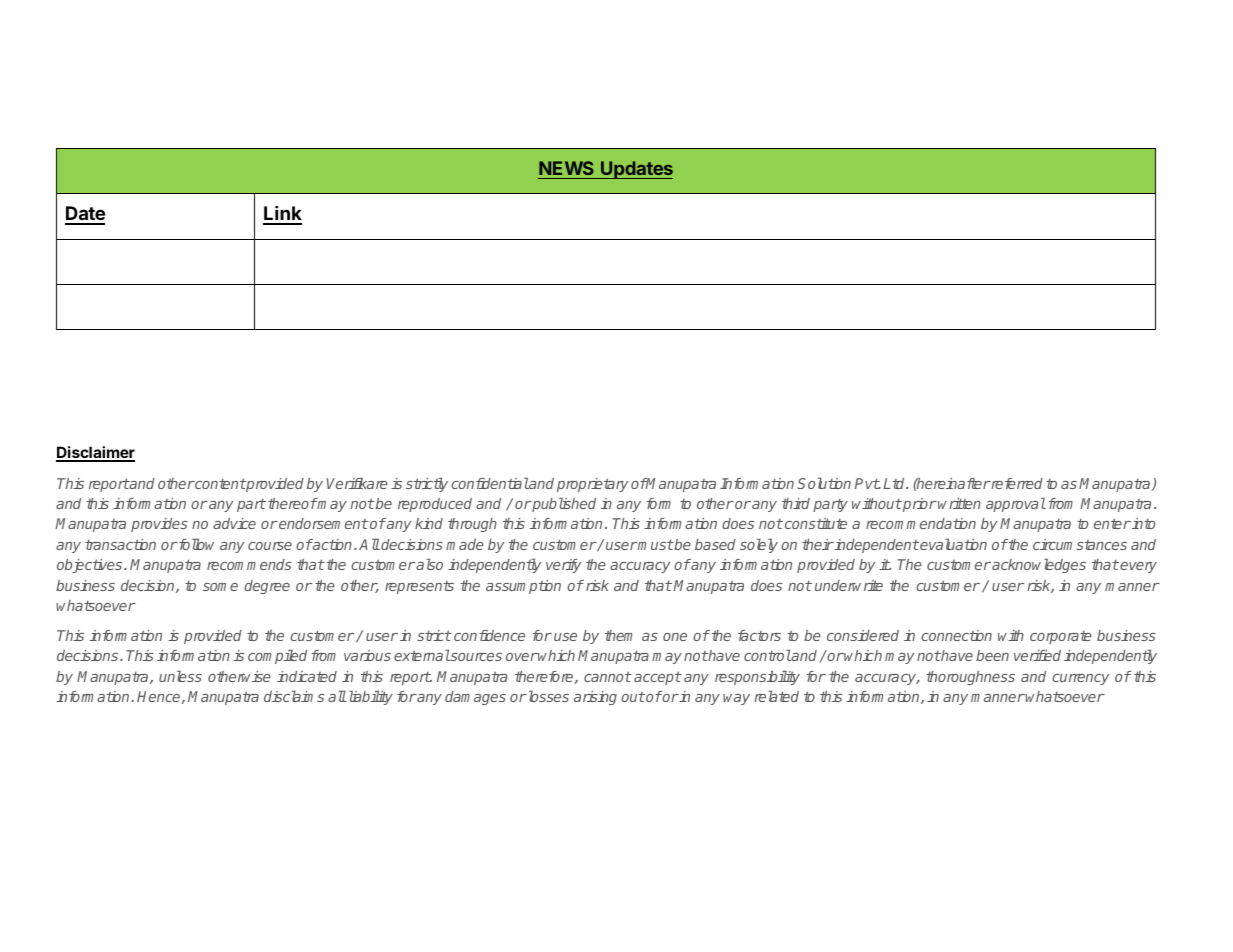  Describe the element at coordinates (895, 483) in the screenshot. I see `Ltd` at that location.
